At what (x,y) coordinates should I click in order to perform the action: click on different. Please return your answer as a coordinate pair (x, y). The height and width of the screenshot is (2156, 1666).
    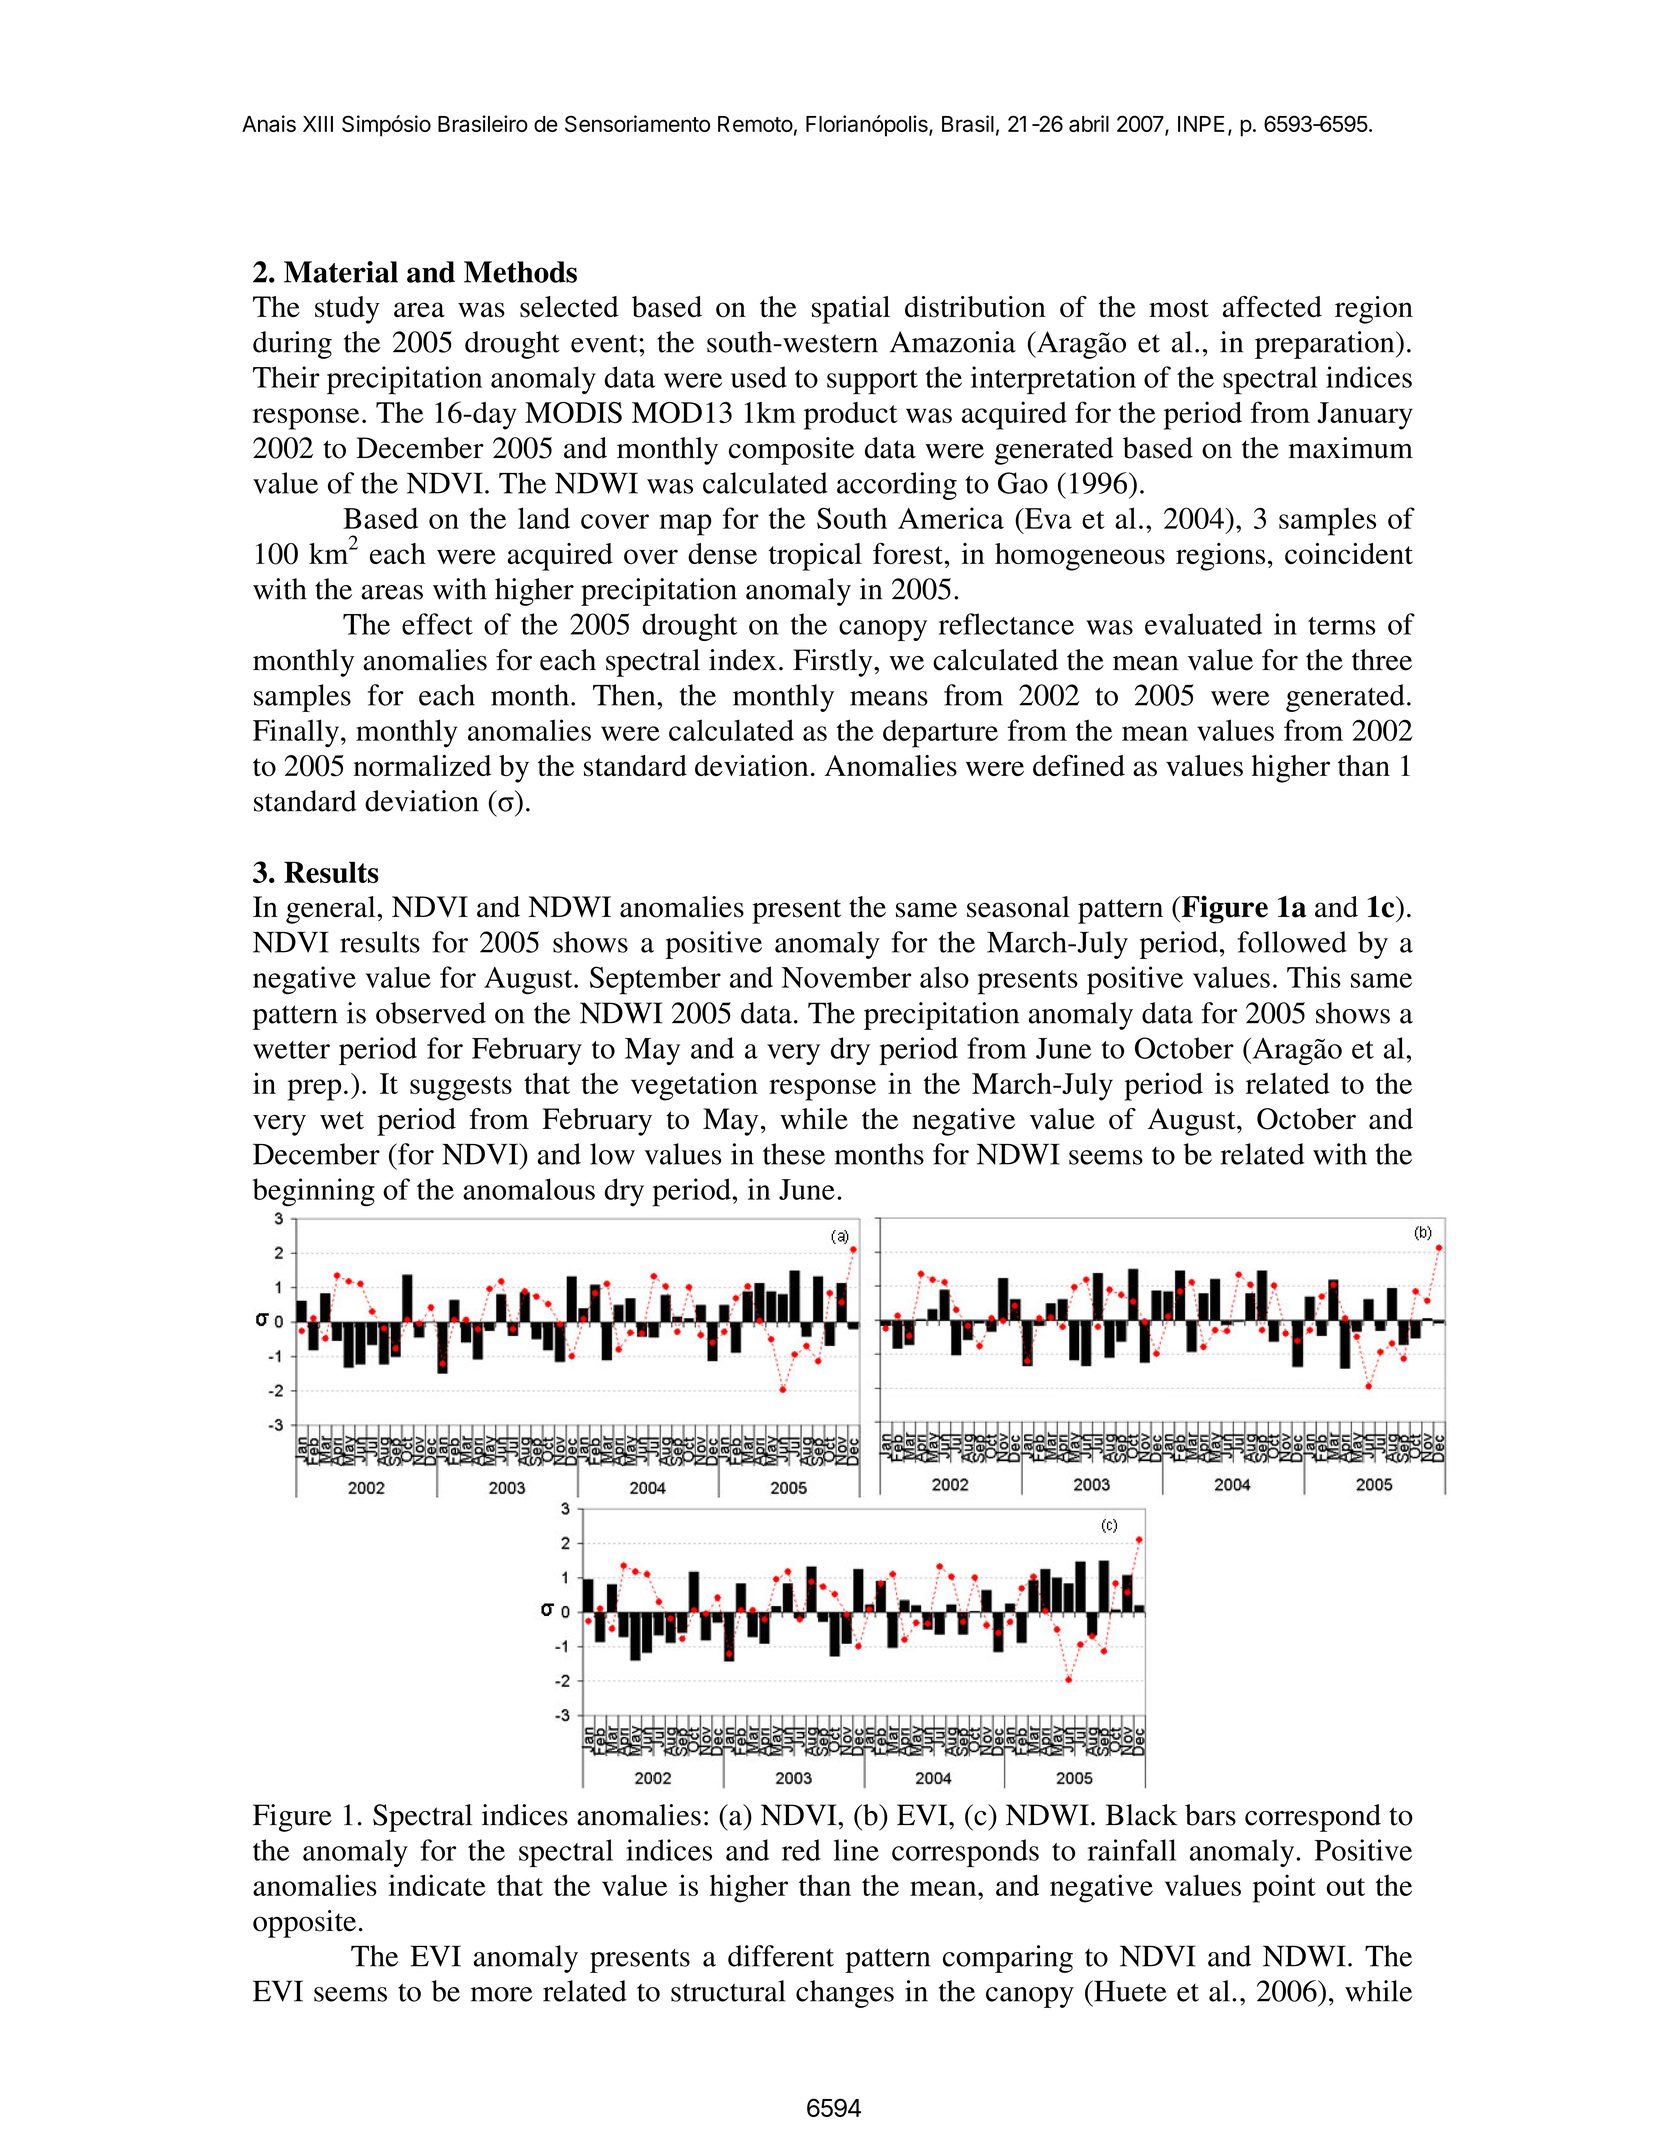
    Looking at the image, I should click on (781, 1956).
